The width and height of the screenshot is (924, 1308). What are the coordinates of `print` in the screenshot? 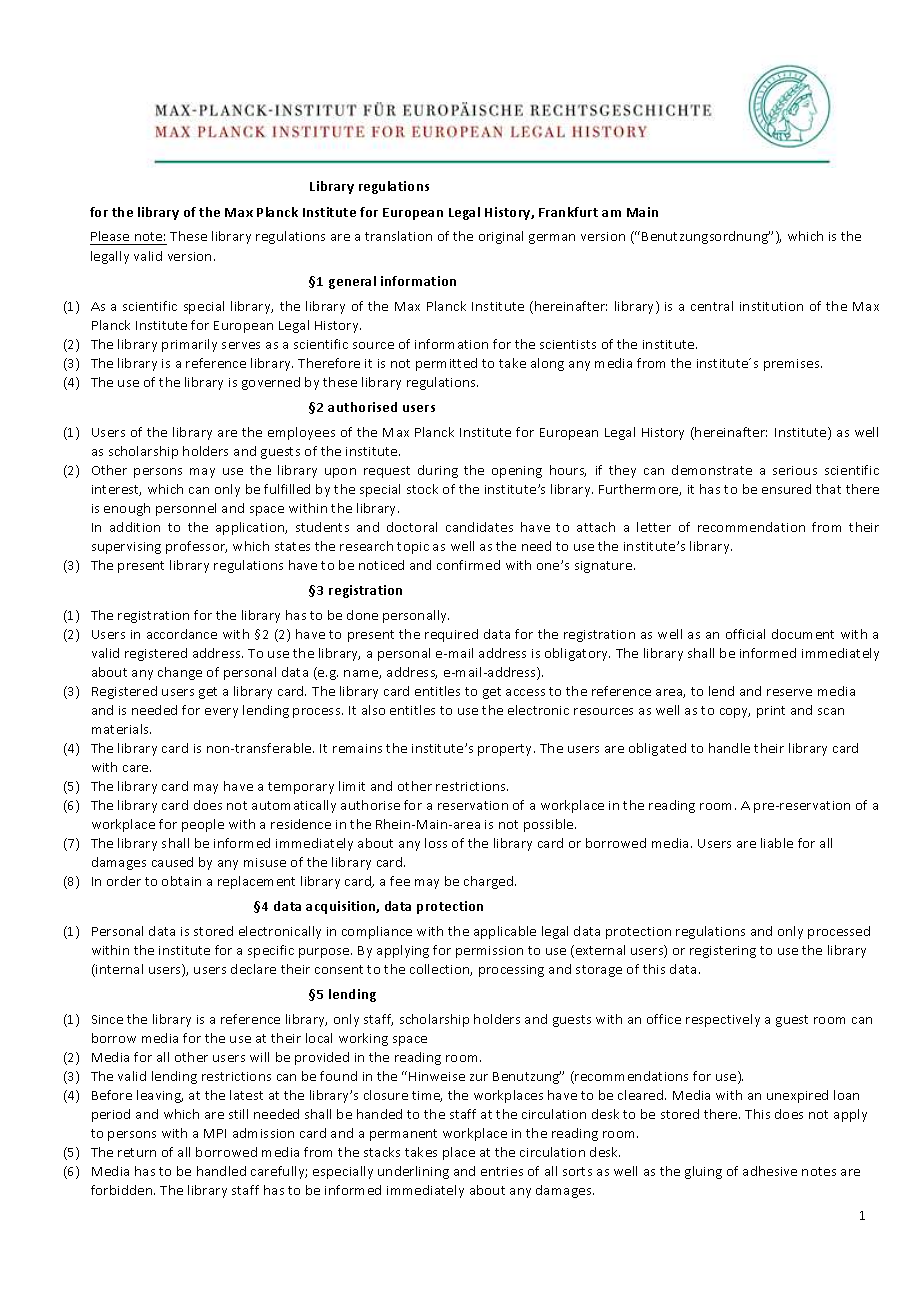 It's located at (771, 712).
